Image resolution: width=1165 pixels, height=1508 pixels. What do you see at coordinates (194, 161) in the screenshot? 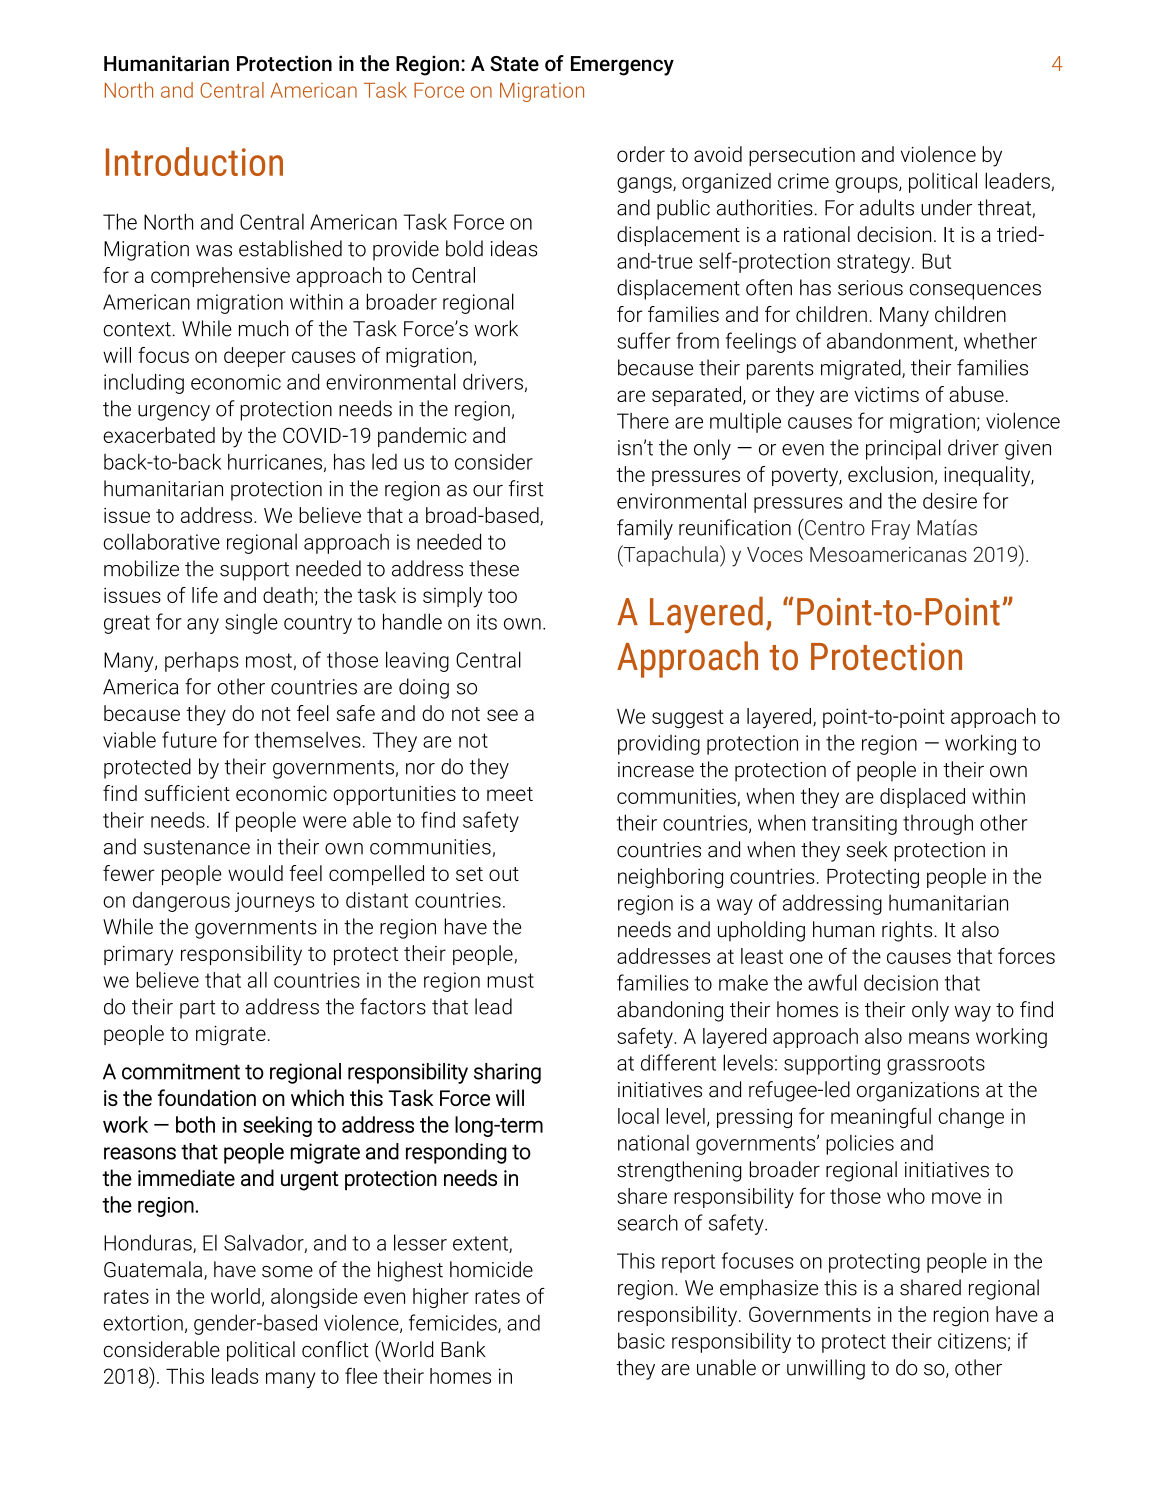
I see `Introduction` at bounding box center [194, 161].
